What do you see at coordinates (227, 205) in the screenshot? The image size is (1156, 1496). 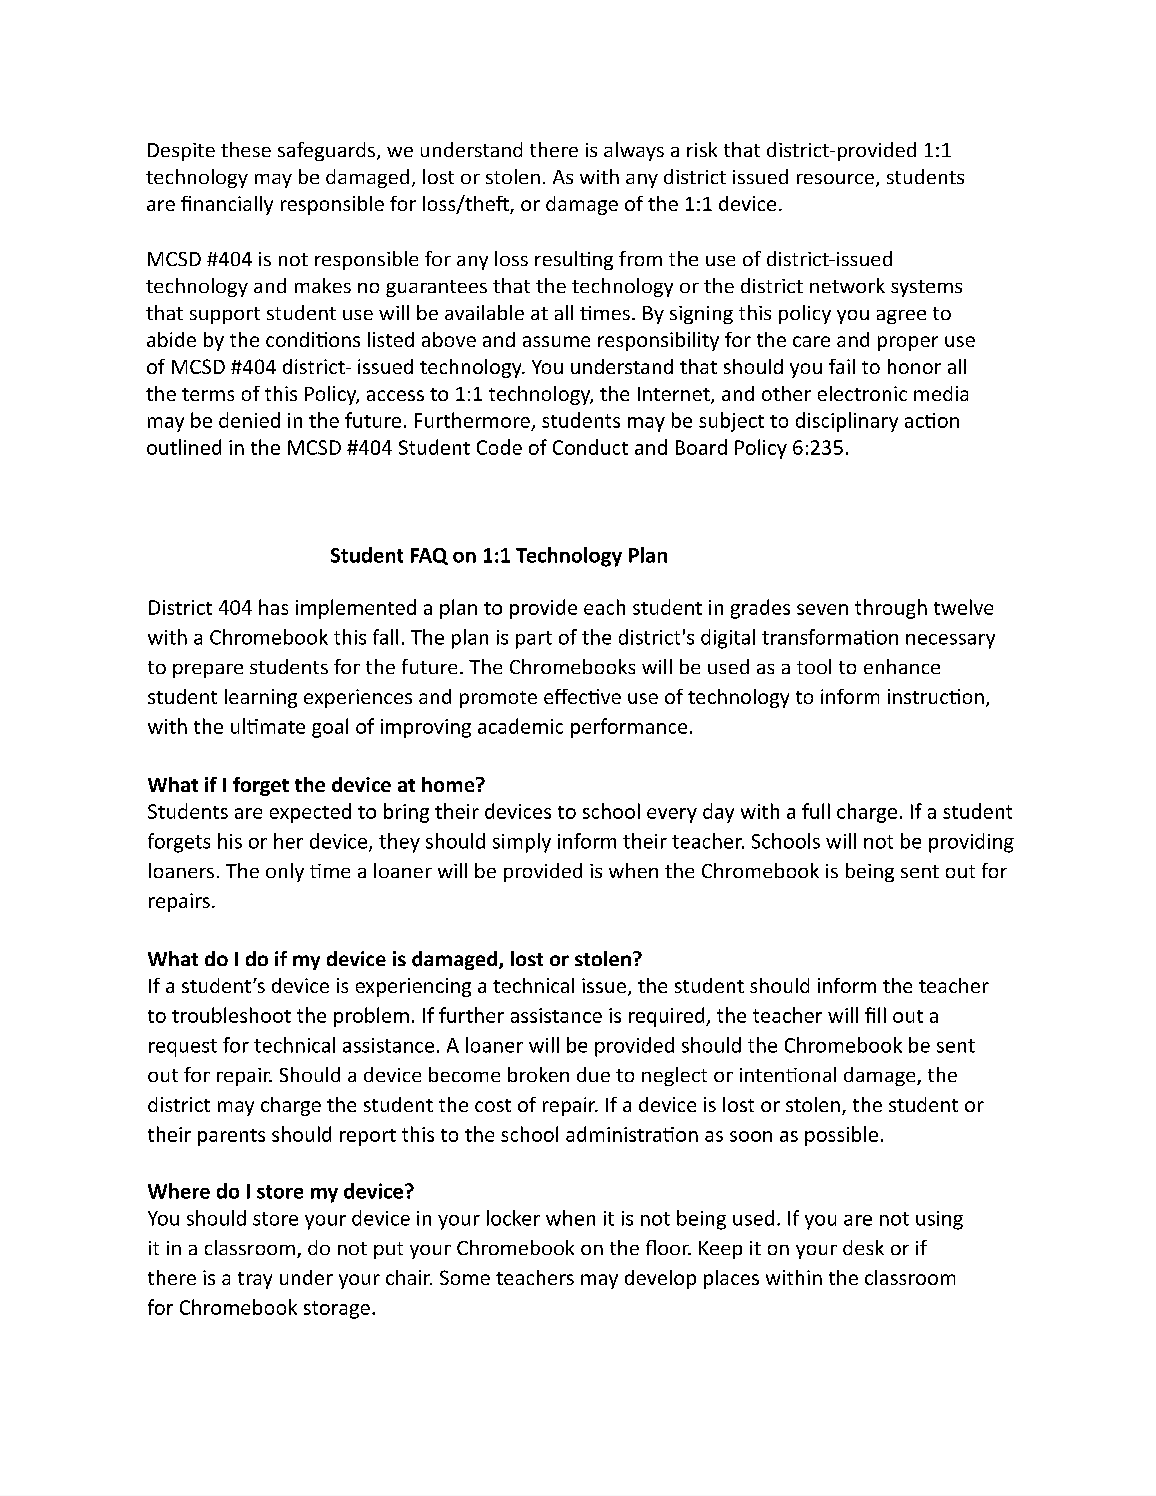 I see `financially` at bounding box center [227, 205].
